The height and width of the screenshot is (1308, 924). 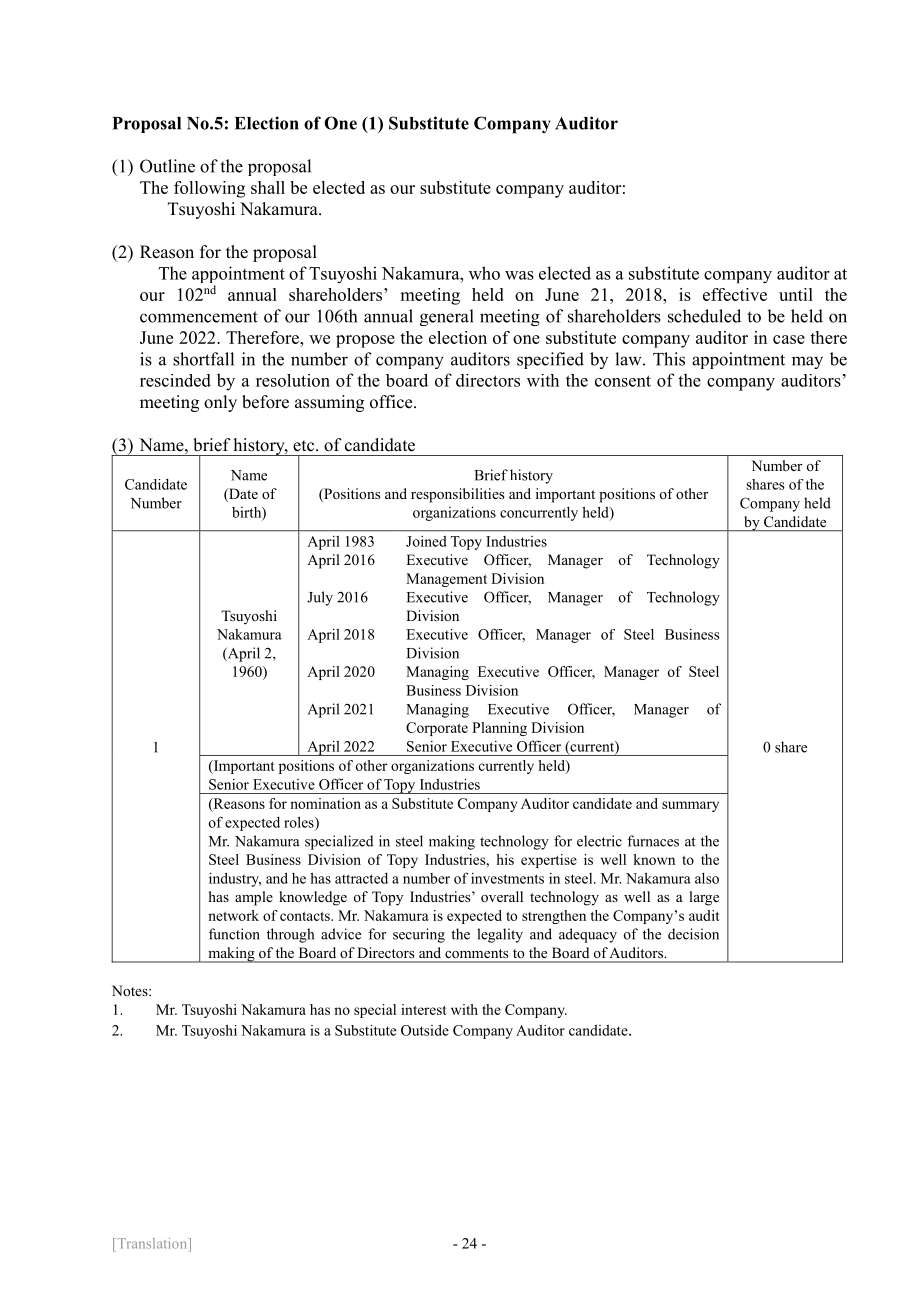 What do you see at coordinates (446, 580) in the screenshot?
I see `Management` at bounding box center [446, 580].
